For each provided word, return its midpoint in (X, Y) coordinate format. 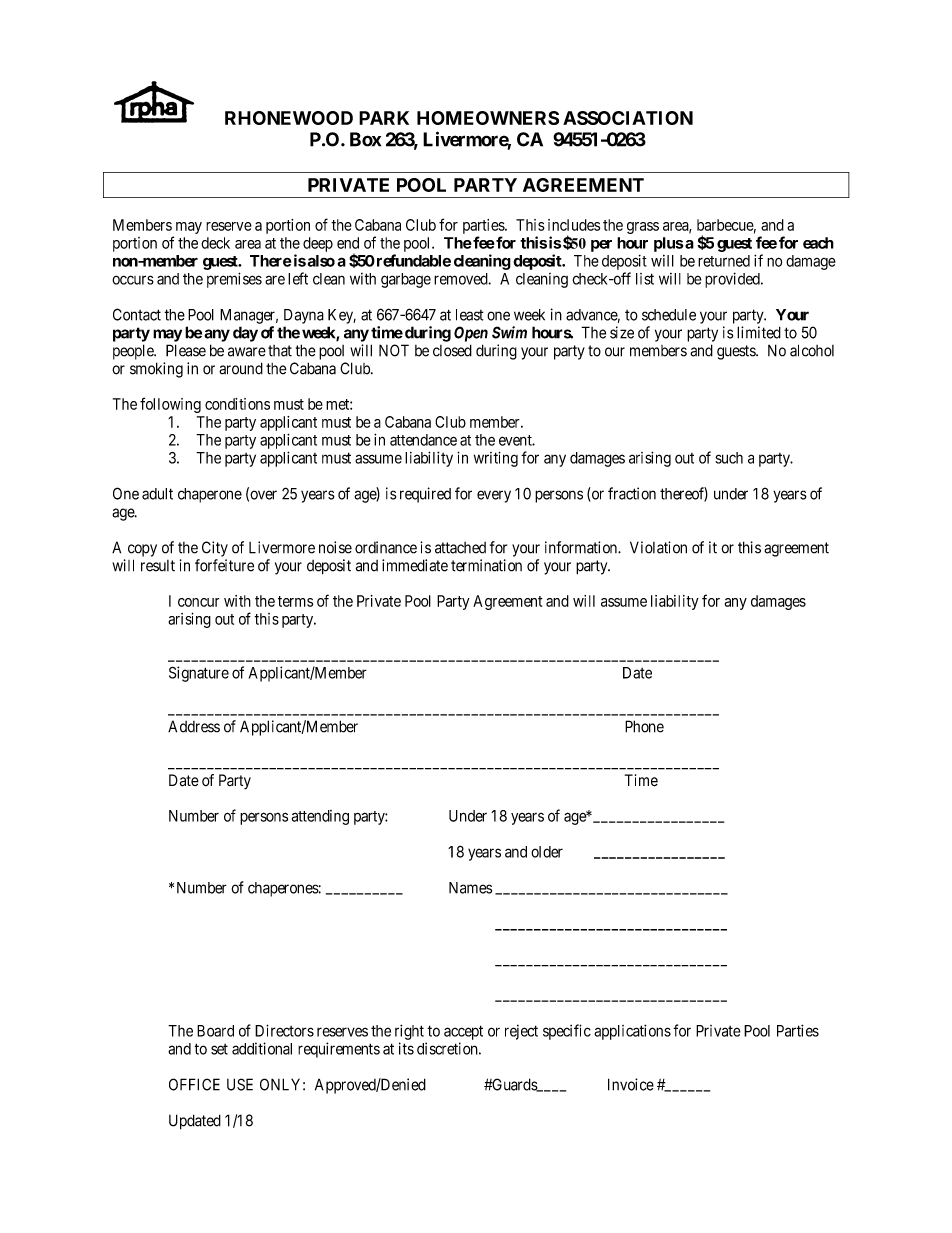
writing (496, 459)
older (547, 852)
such (729, 458)
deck (215, 243)
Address (194, 726)
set (219, 1049)
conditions (237, 404)
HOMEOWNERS (488, 118)
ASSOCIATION (628, 118)
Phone (644, 726)
